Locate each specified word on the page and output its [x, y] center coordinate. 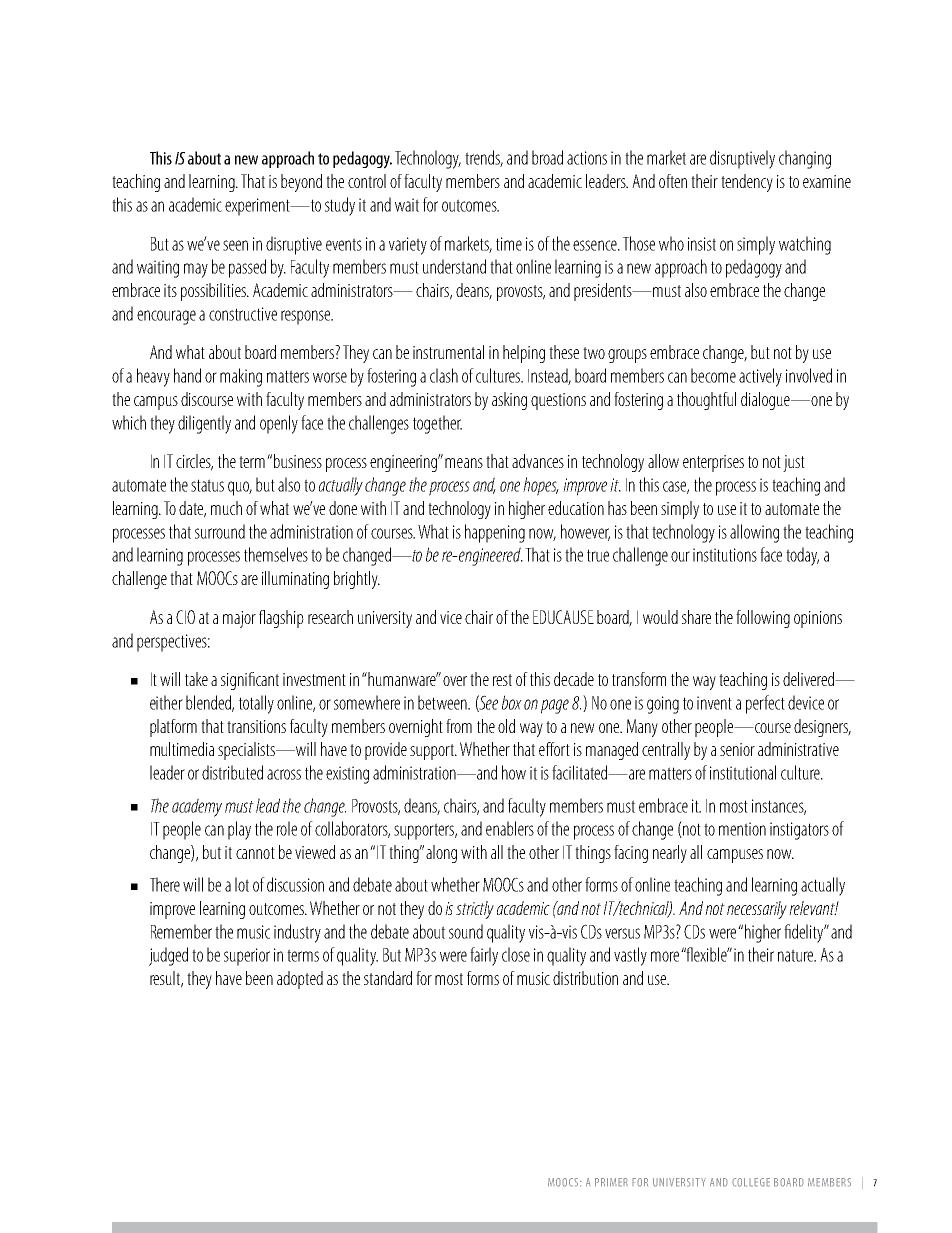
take [196, 679]
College [751, 1182]
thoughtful [706, 401]
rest [502, 680]
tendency [747, 183]
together [437, 424]
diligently [204, 424]
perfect [765, 704]
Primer [611, 1182]
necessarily [757, 910]
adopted [300, 980]
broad [547, 157]
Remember [181, 931]
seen [235, 245]
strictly [475, 910]
